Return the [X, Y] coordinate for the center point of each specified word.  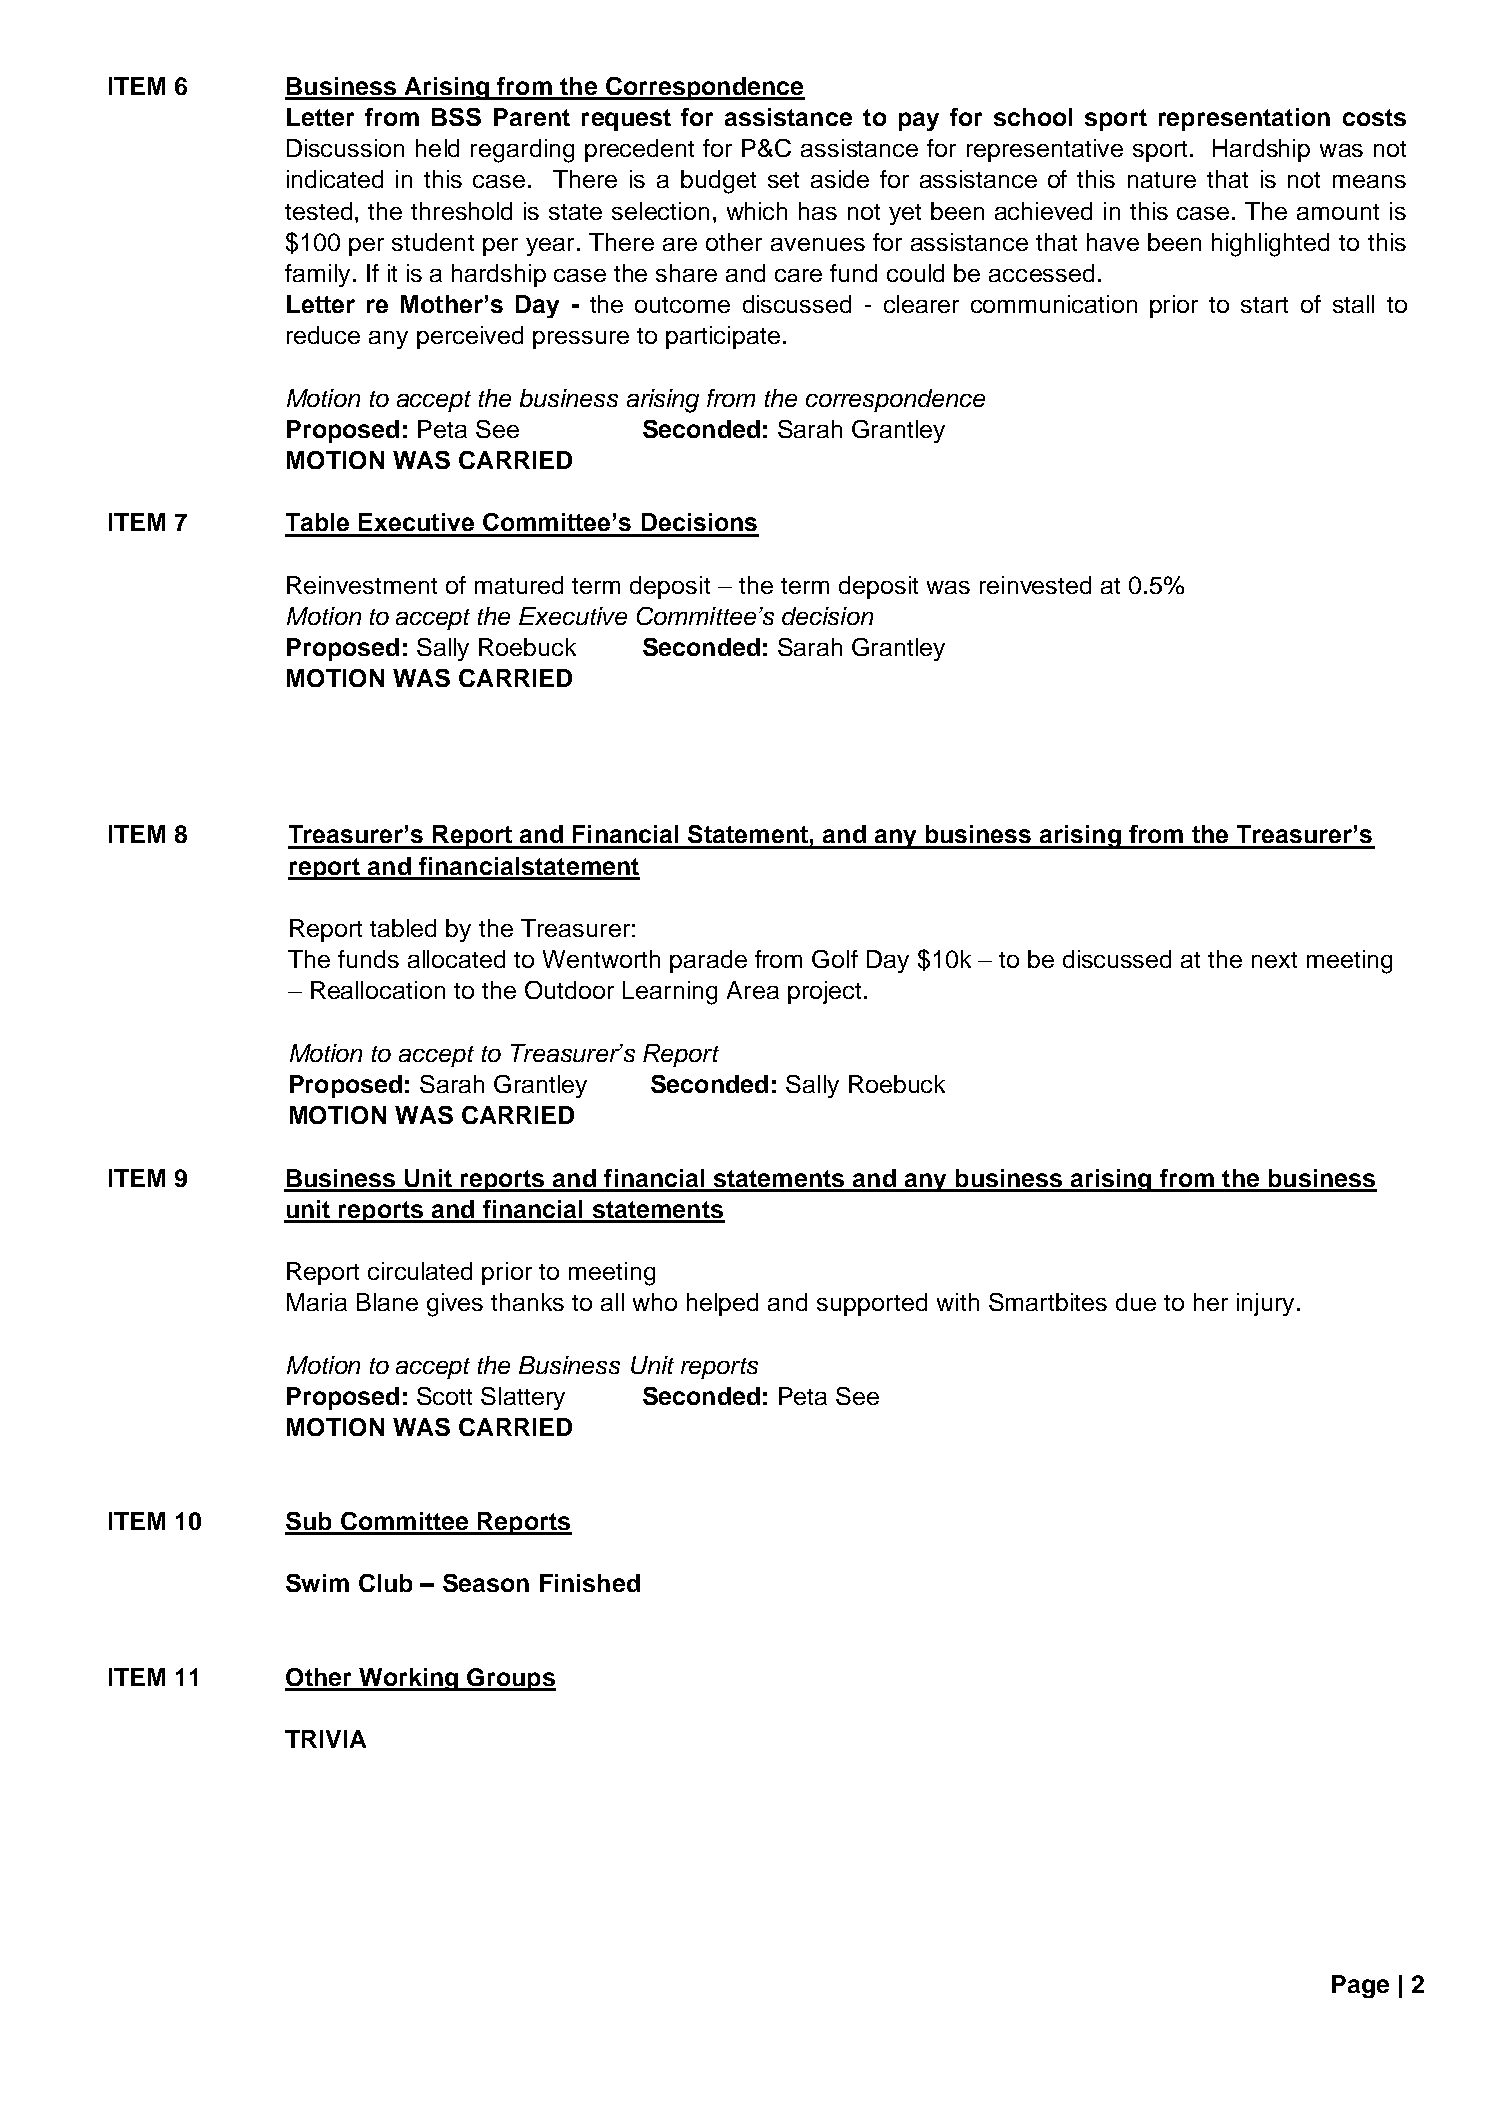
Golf [835, 959]
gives [455, 1305]
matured [519, 585]
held [437, 148]
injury [1265, 1304]
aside [840, 179]
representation [1244, 119]
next [1274, 960]
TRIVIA [325, 1739]
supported [872, 1304]
